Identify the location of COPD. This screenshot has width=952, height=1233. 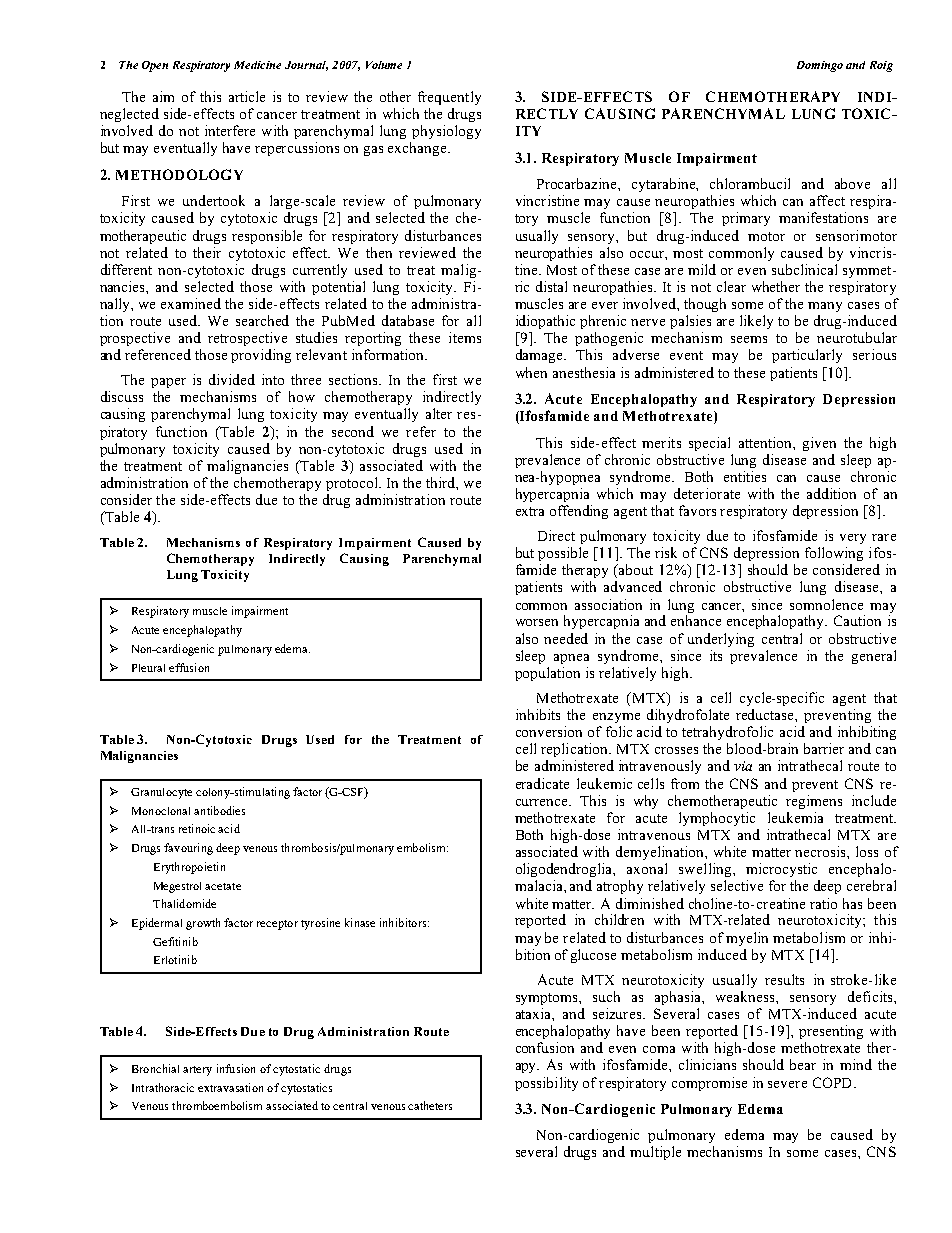
(834, 1082).
